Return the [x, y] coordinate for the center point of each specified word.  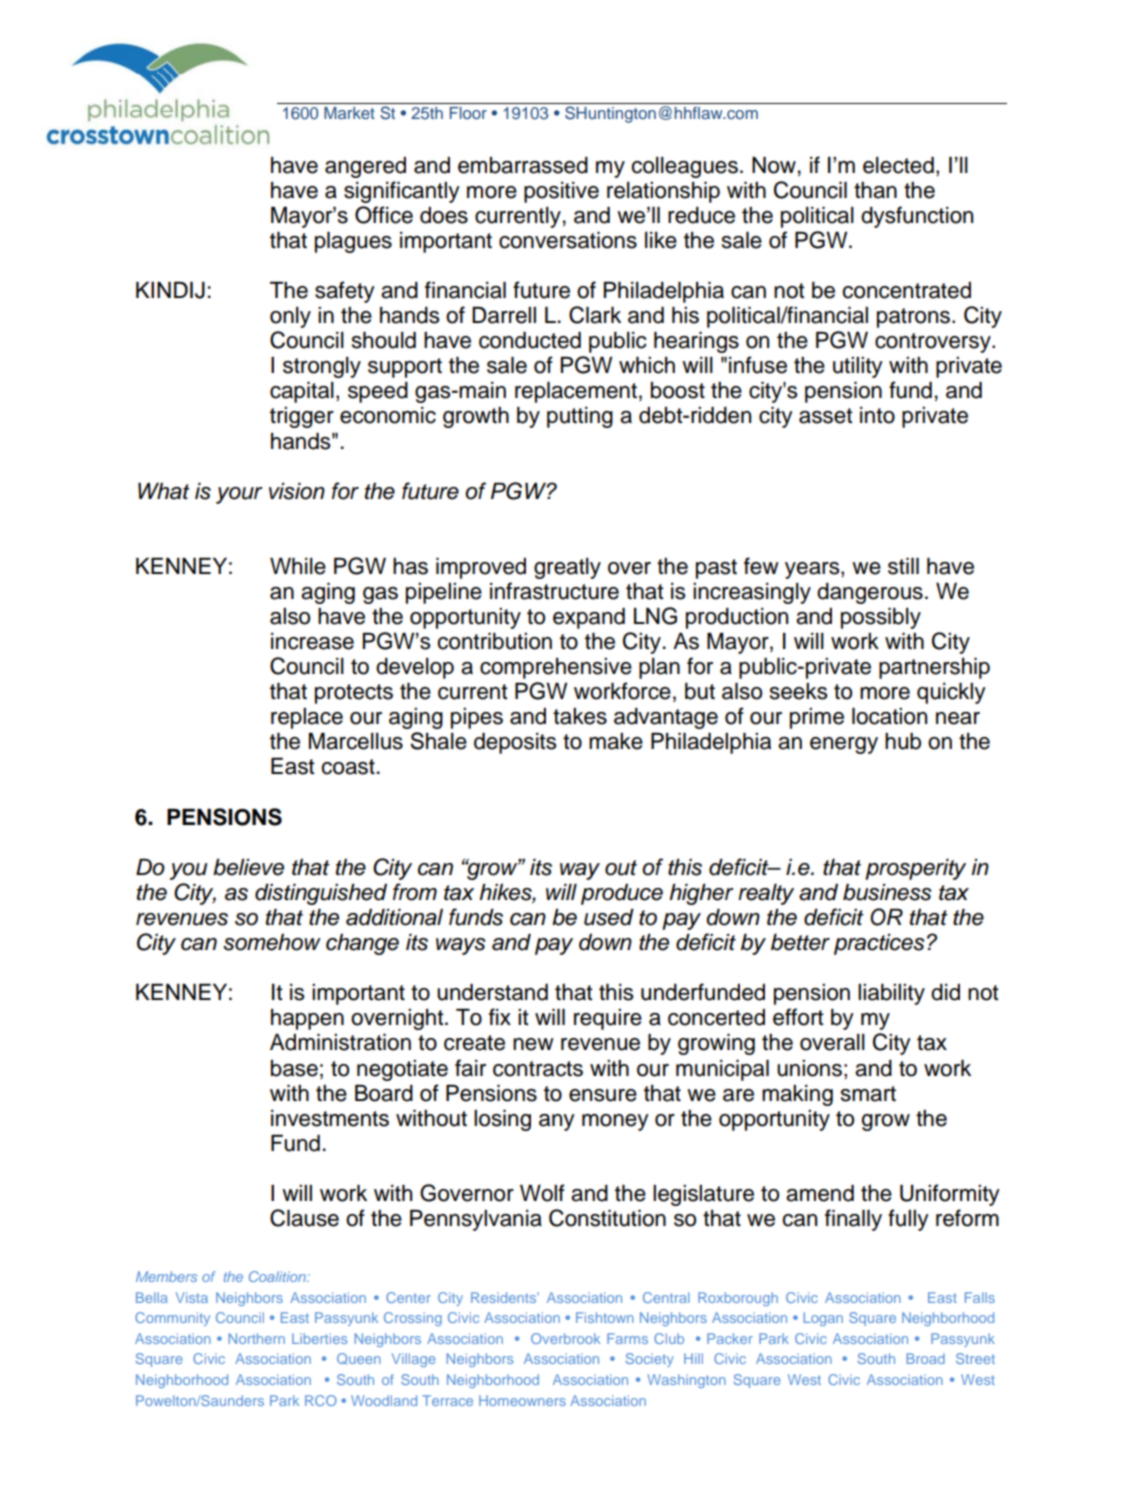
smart [868, 1094]
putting [580, 417]
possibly [881, 618]
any [557, 1122]
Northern [257, 1338]
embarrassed [523, 165]
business [887, 892]
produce [622, 894]
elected [898, 165]
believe [248, 867]
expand [589, 618]
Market [349, 113]
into [877, 415]
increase [312, 641]
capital [302, 392]
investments [330, 1118]
